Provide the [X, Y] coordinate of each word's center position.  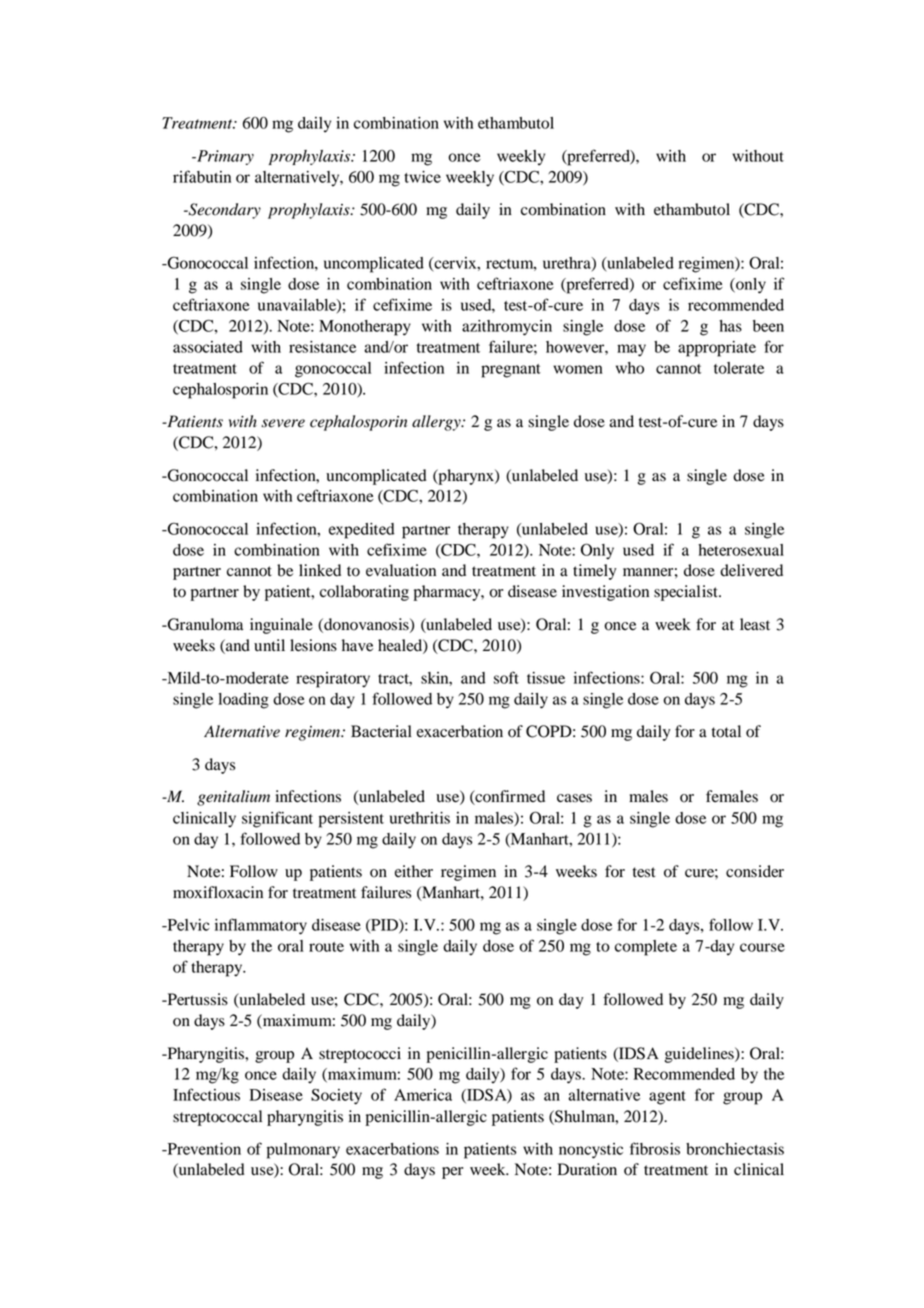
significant [277, 819]
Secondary [223, 211]
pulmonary [303, 1151]
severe [283, 423]
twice [422, 177]
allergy [437, 423]
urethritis [420, 818]
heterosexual [741, 550]
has [730, 326]
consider [755, 871]
